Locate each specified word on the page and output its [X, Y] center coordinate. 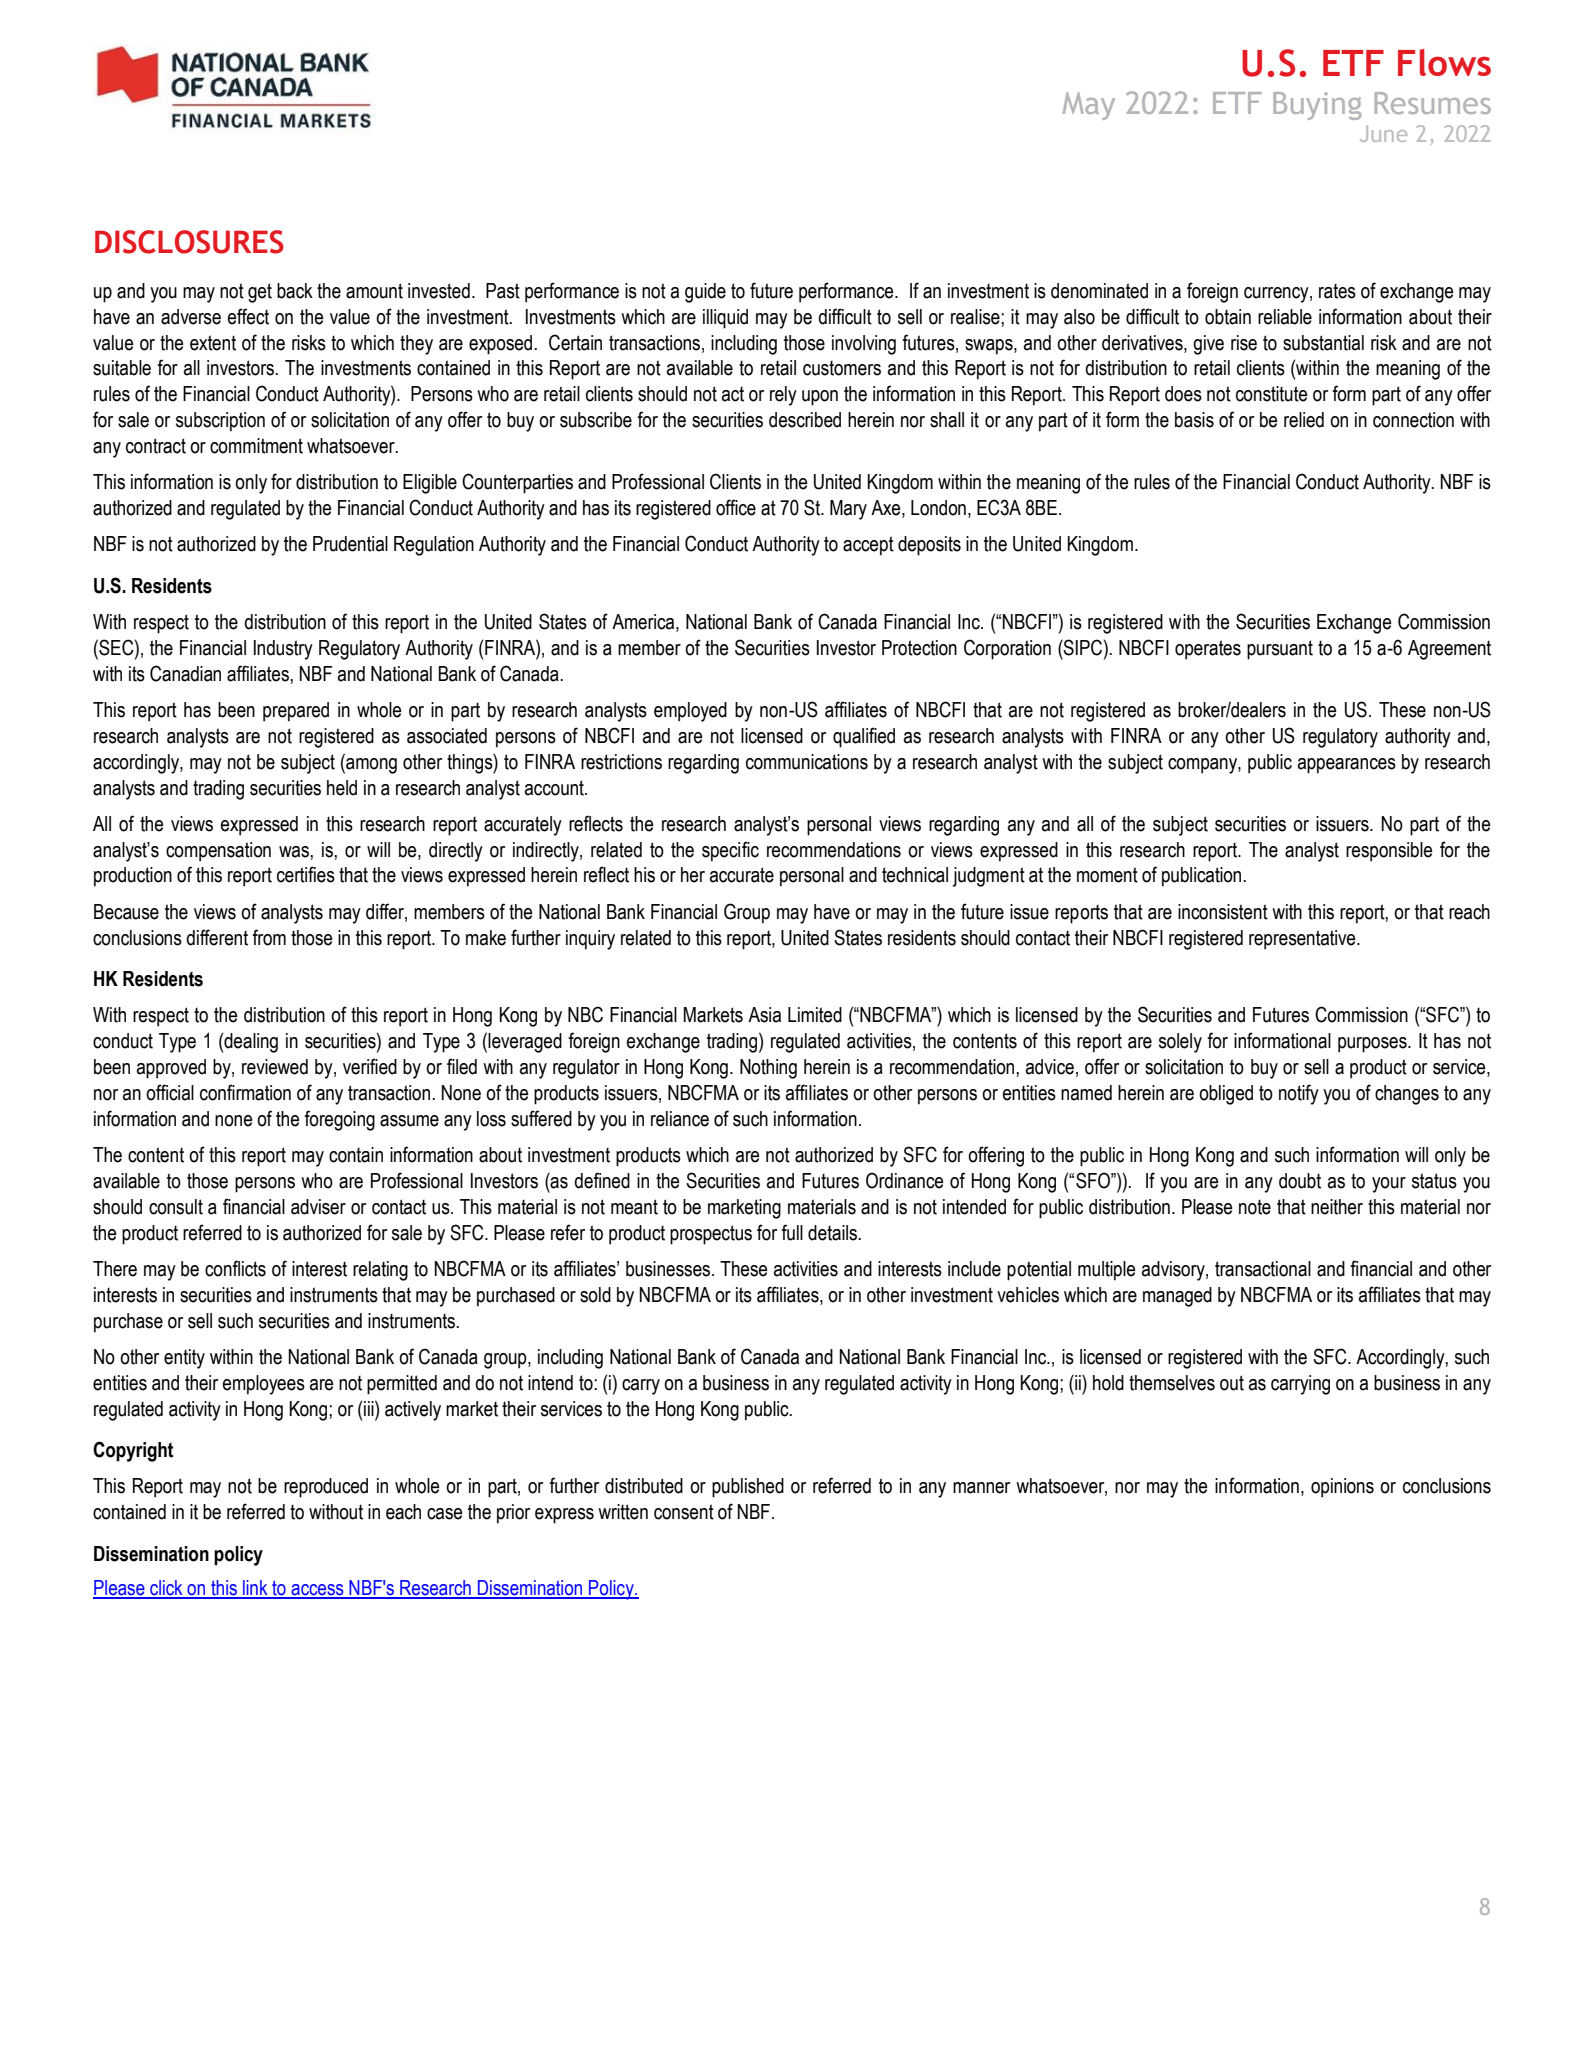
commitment [256, 446]
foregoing [339, 1120]
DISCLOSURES [189, 242]
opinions [1342, 1488]
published [748, 1488]
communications [807, 762]
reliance [680, 1119]
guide [705, 293]
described [805, 420]
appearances [1347, 766]
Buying [1317, 106]
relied [1304, 420]
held [342, 788]
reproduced [326, 1488]
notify [1299, 1094]
